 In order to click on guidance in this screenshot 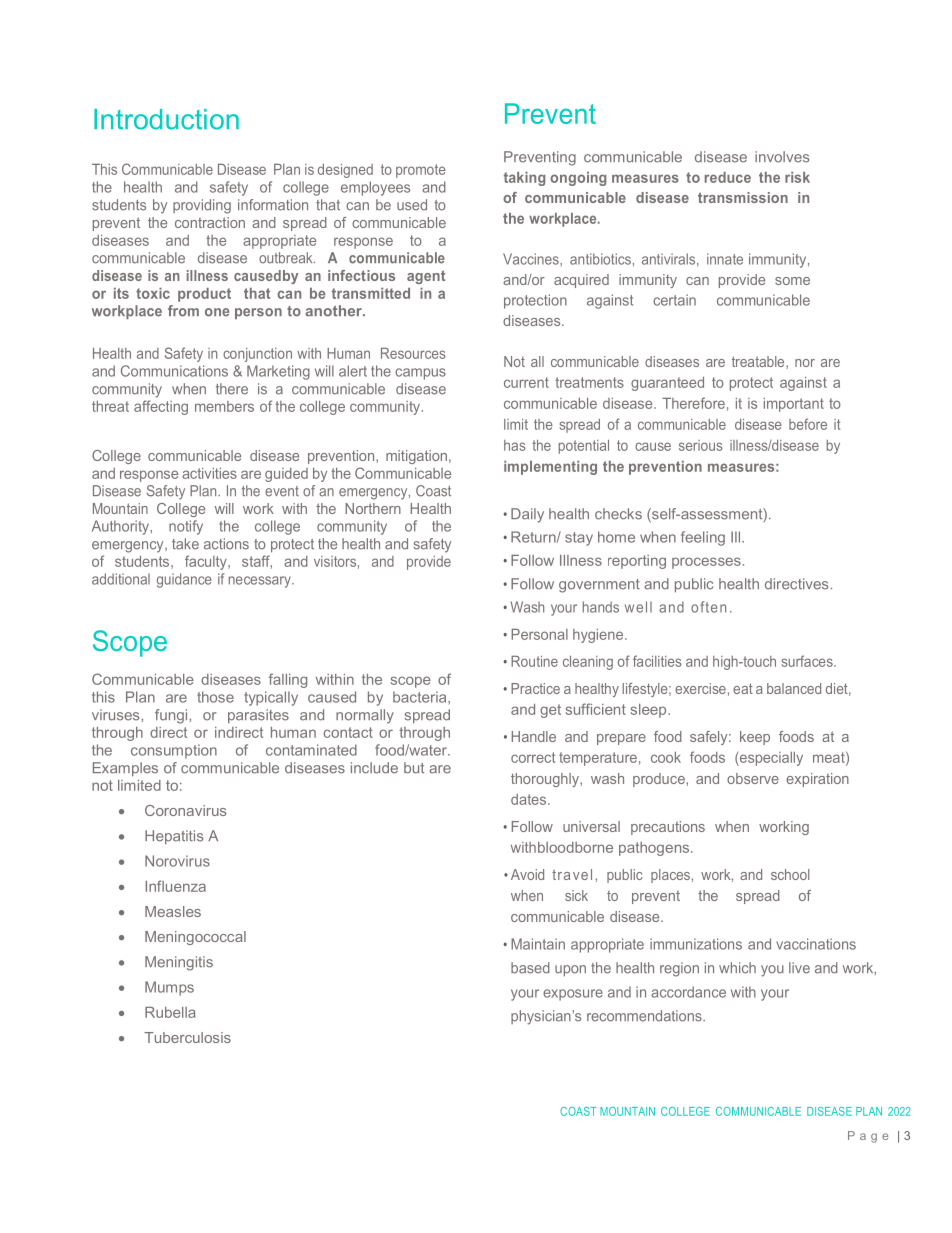, I will do `click(184, 580)`.
